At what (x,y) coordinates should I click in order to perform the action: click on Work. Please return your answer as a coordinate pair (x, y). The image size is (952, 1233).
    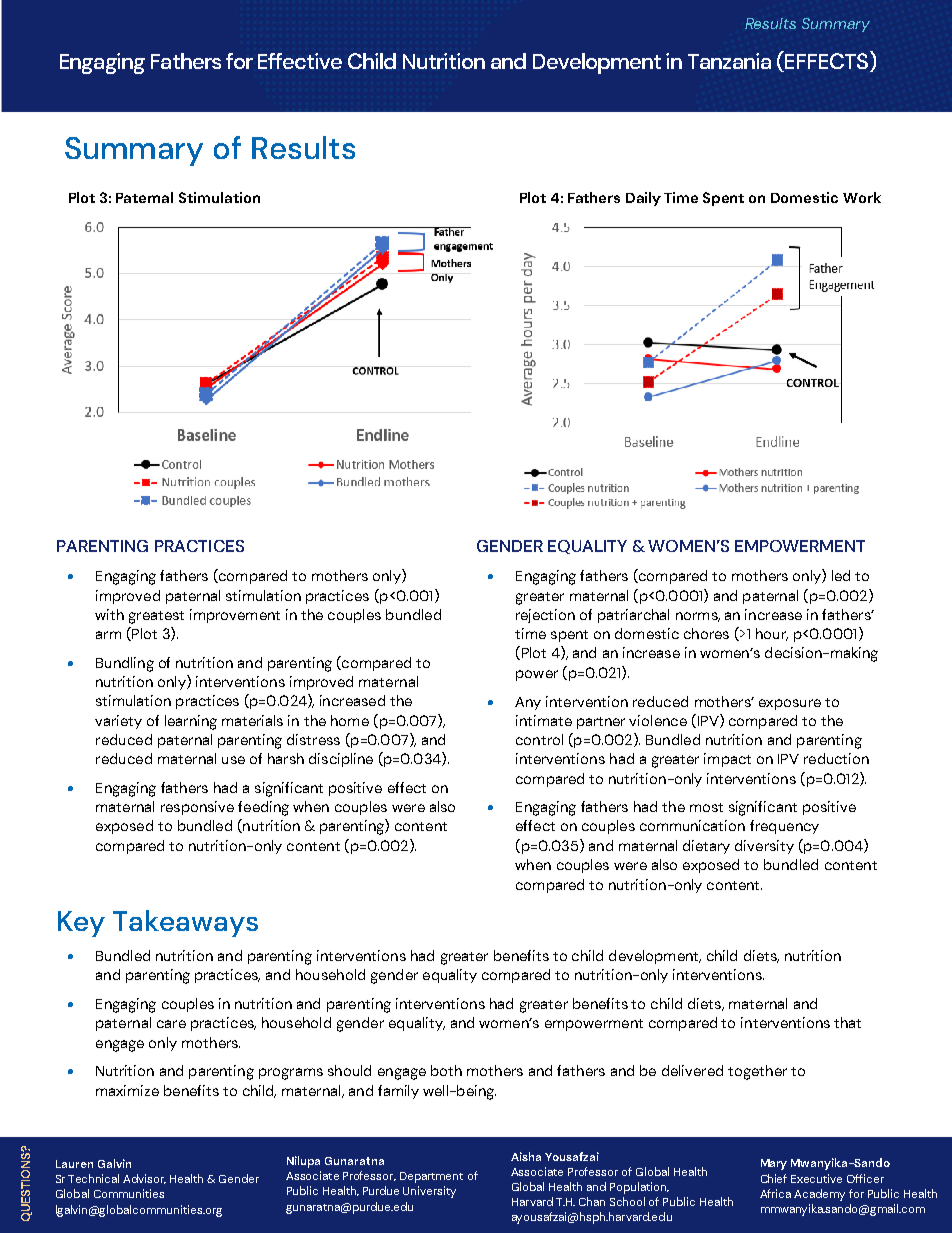
    Looking at the image, I should click on (862, 197).
